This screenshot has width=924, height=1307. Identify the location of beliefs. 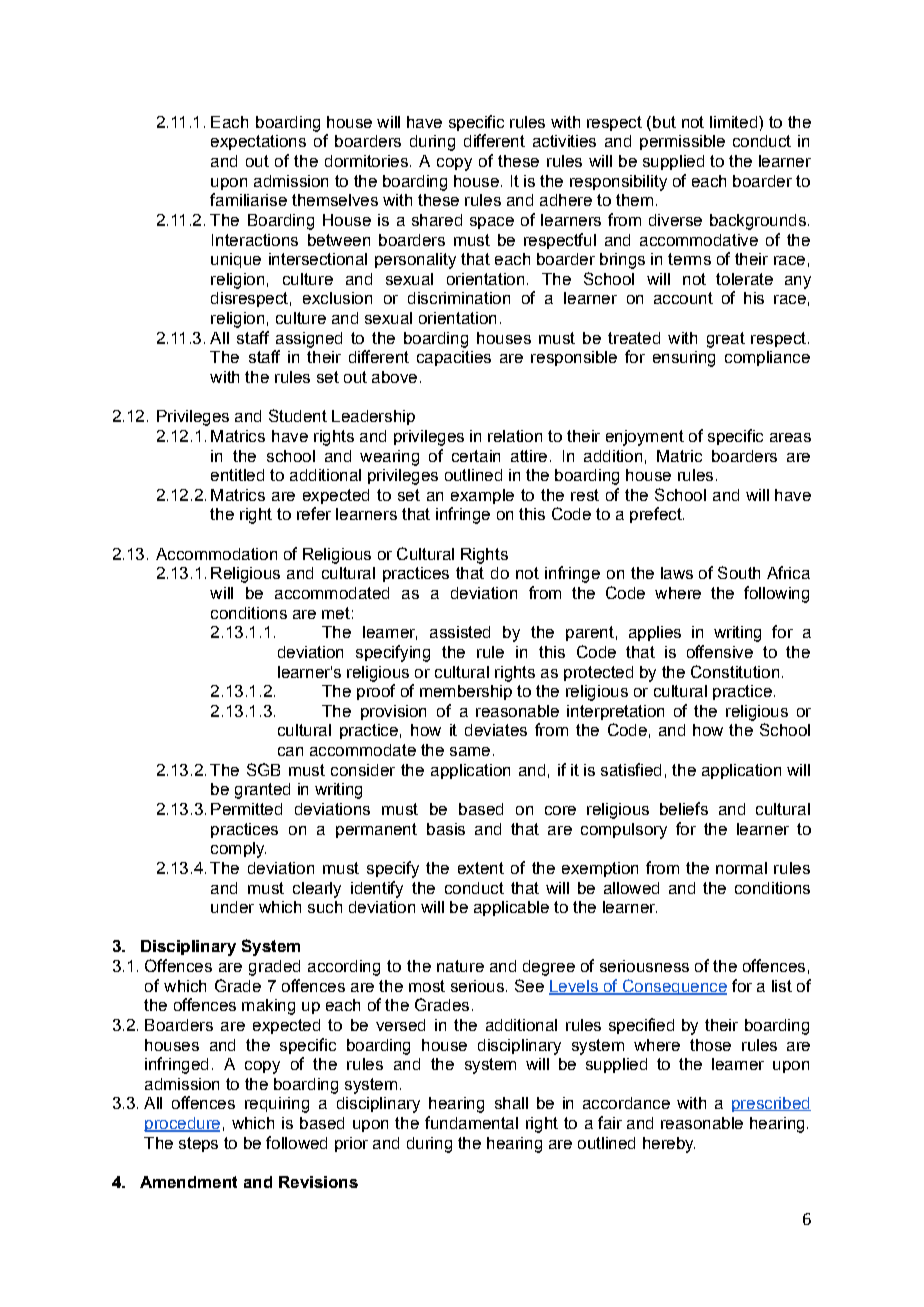
(684, 808).
